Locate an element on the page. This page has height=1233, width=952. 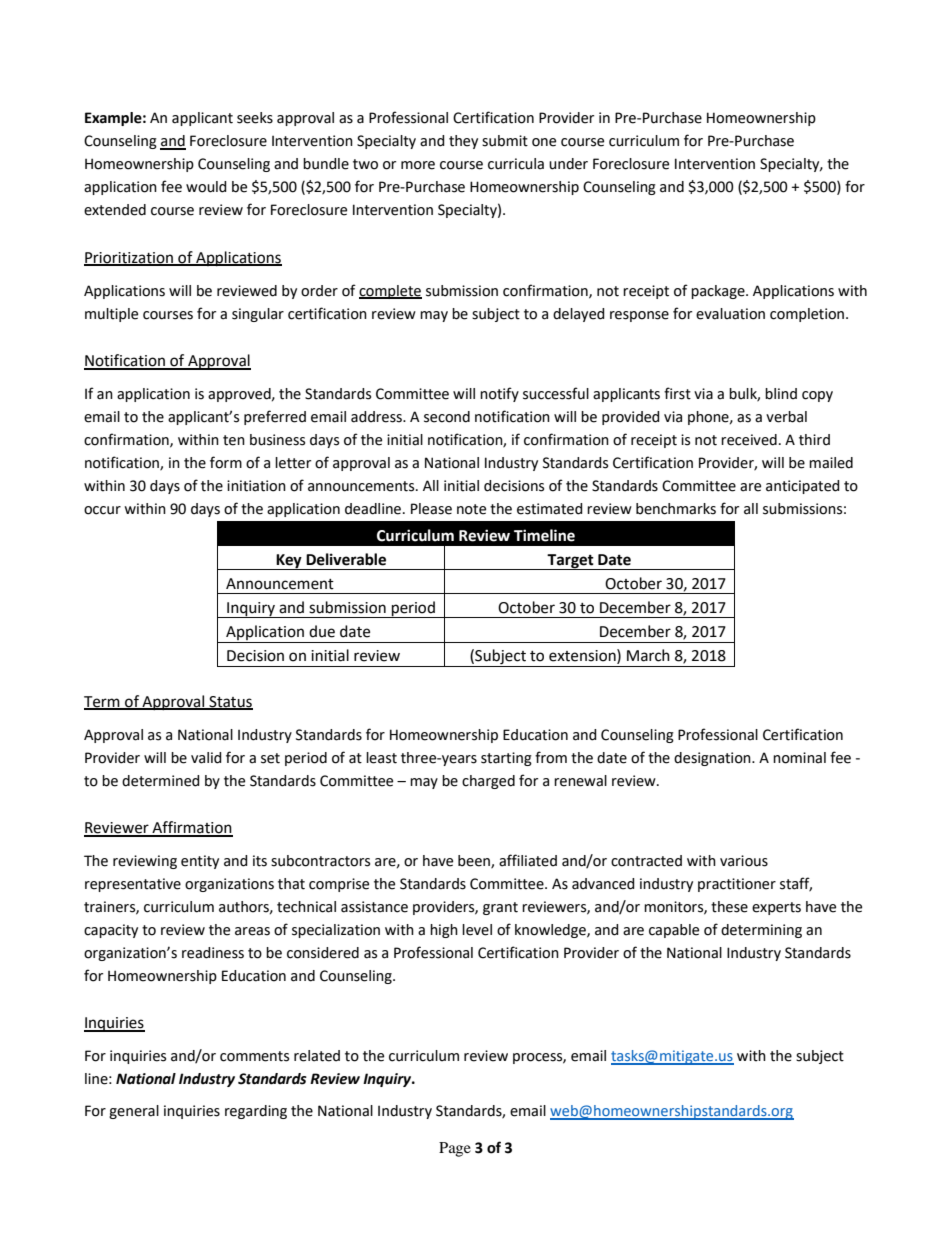
under is located at coordinates (568, 164).
